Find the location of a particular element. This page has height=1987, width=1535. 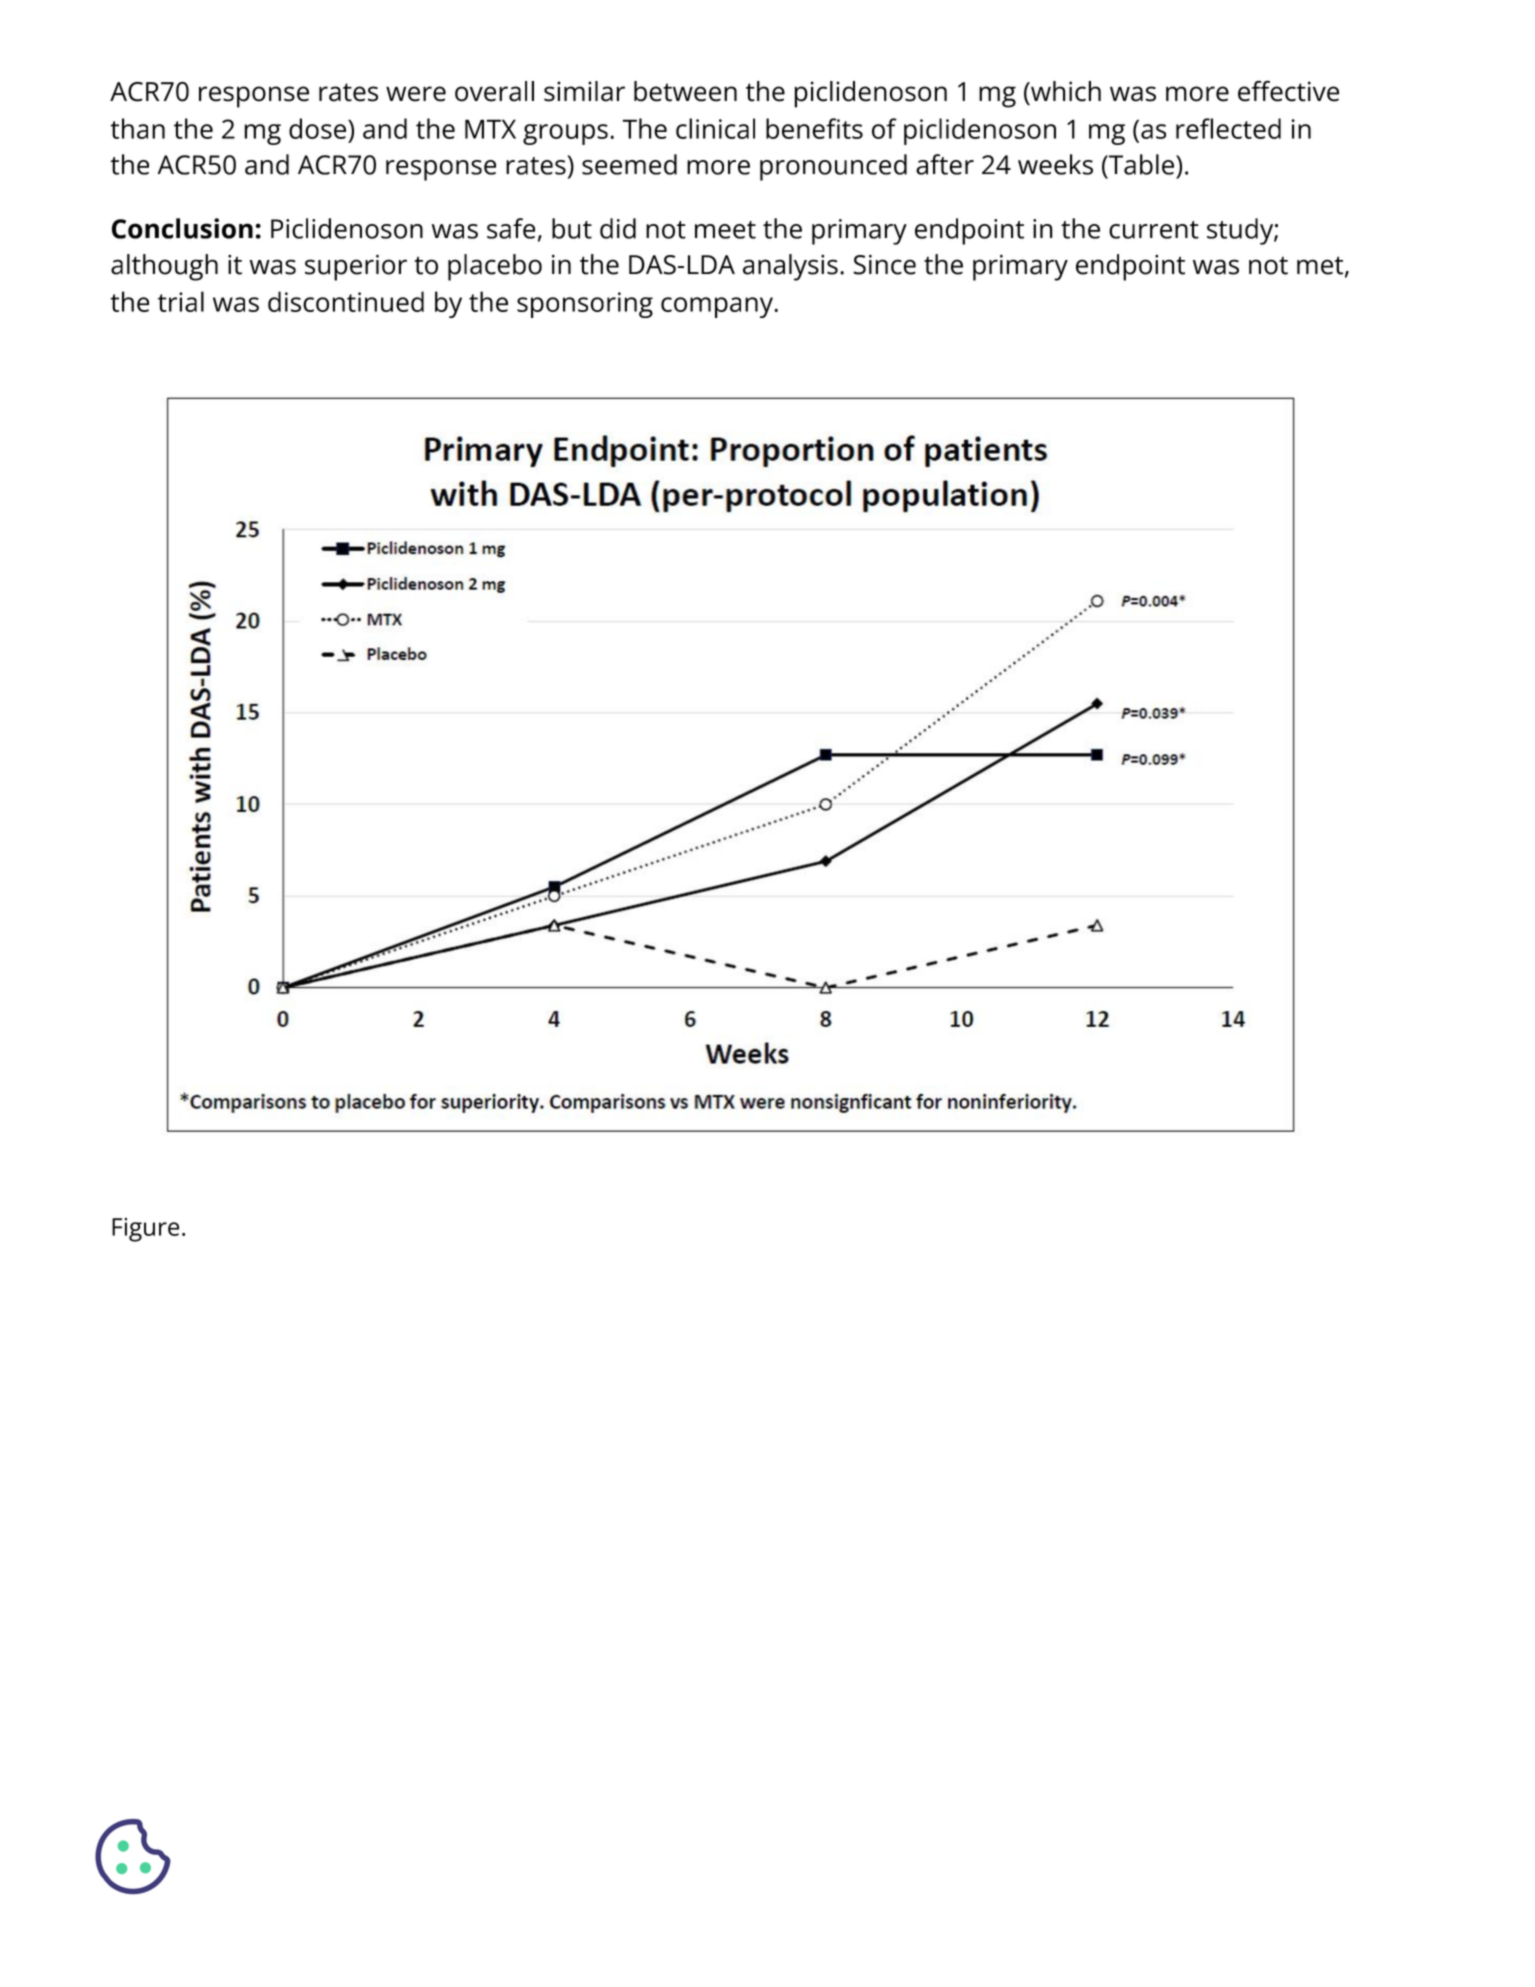

reflected is located at coordinates (1228, 128).
